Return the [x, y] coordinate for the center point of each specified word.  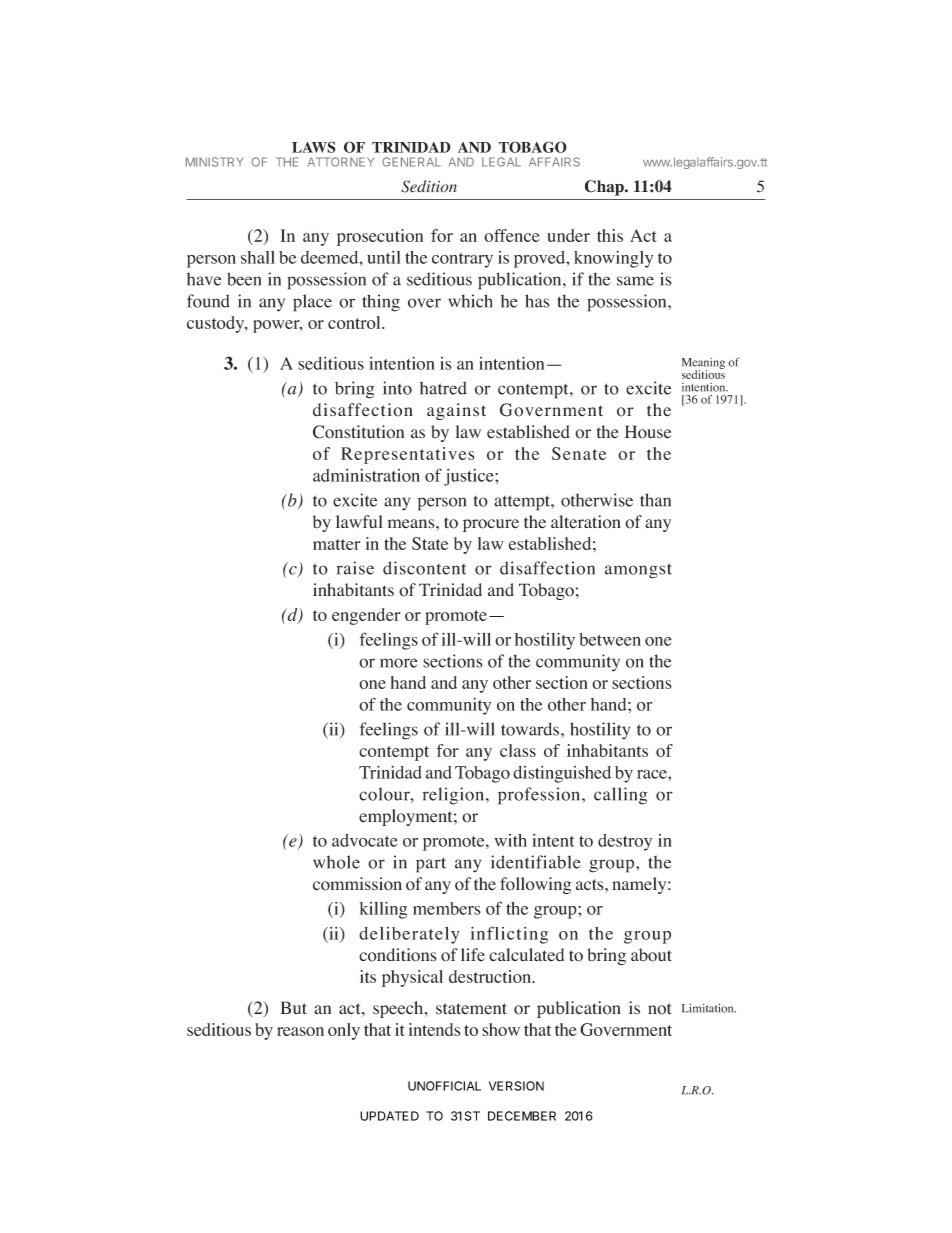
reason [300, 1031]
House [648, 432]
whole [336, 862]
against [456, 411]
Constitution [358, 432]
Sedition [429, 186]
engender [366, 616]
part [431, 865]
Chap [605, 188]
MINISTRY [214, 162]
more [399, 663]
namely [640, 885]
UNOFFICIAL [444, 1086]
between [610, 639]
